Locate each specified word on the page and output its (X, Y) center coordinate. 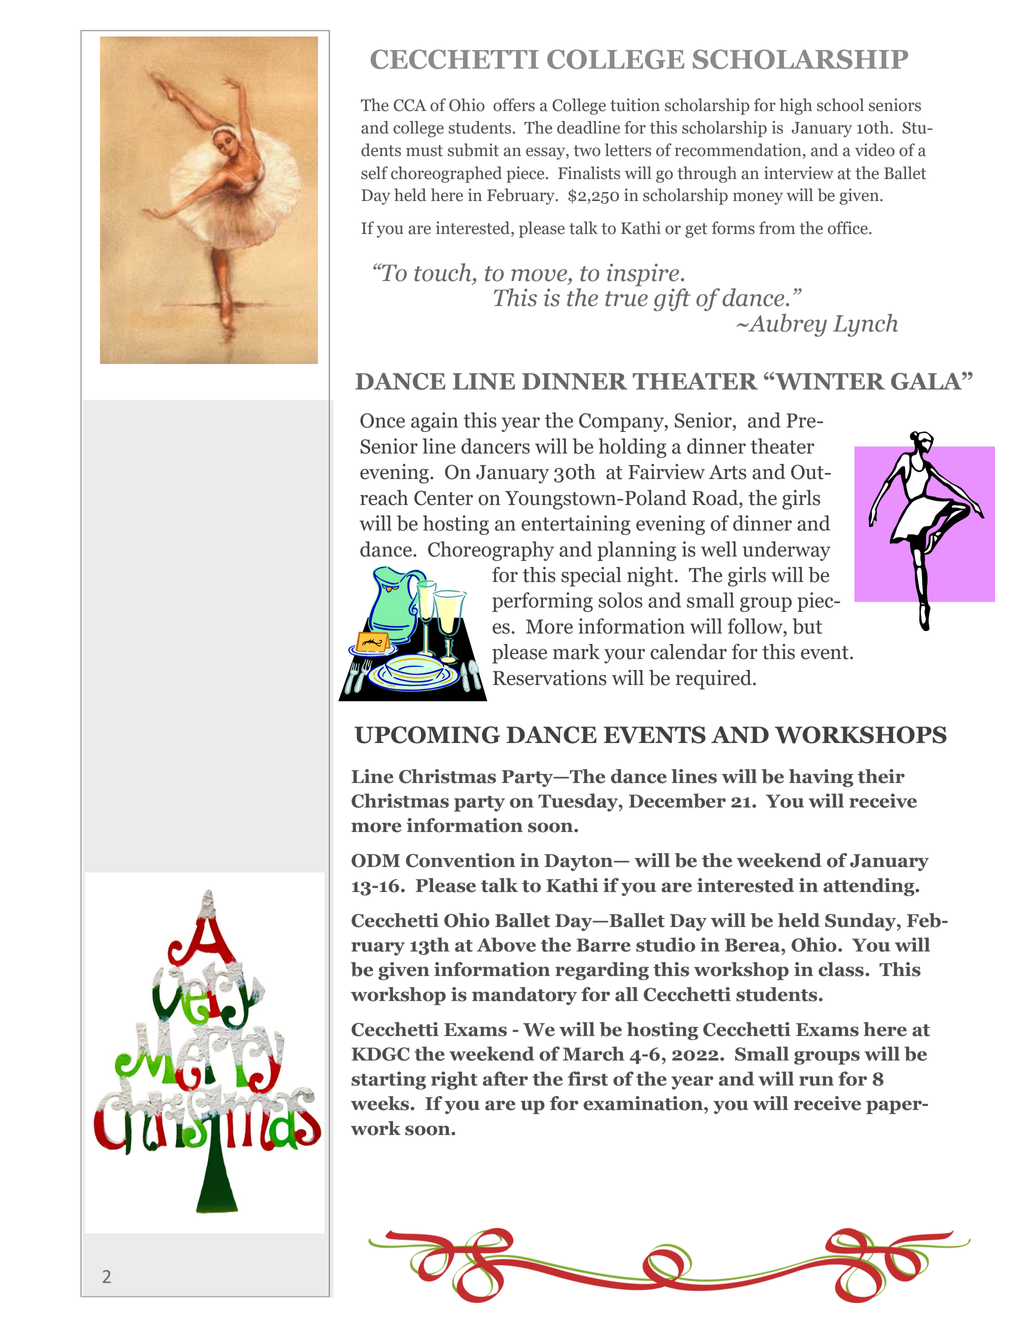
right (454, 1080)
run (816, 1081)
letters (628, 150)
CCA (410, 105)
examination (644, 1103)
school (840, 105)
